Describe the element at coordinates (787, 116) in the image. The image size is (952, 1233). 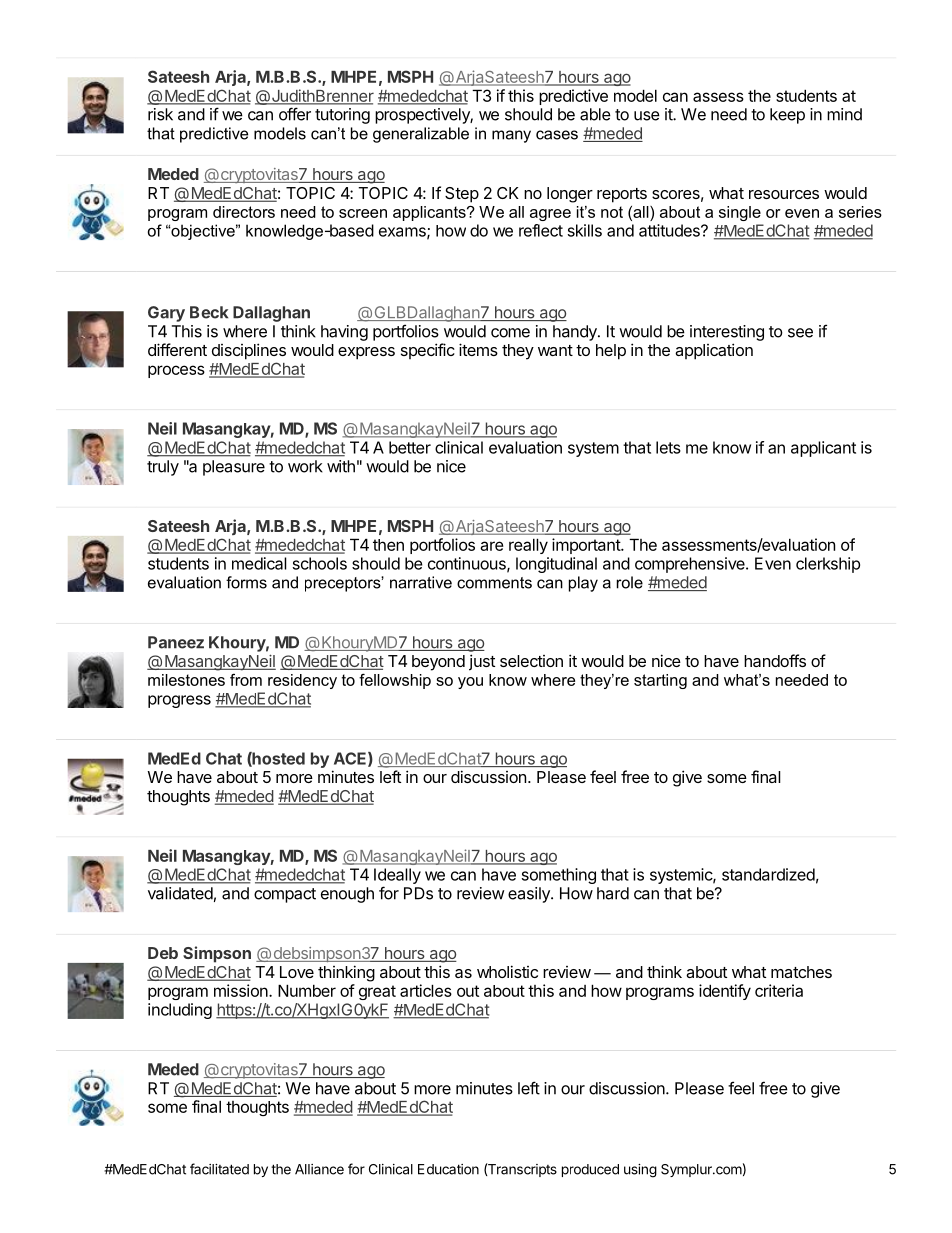
I see `keep` at that location.
